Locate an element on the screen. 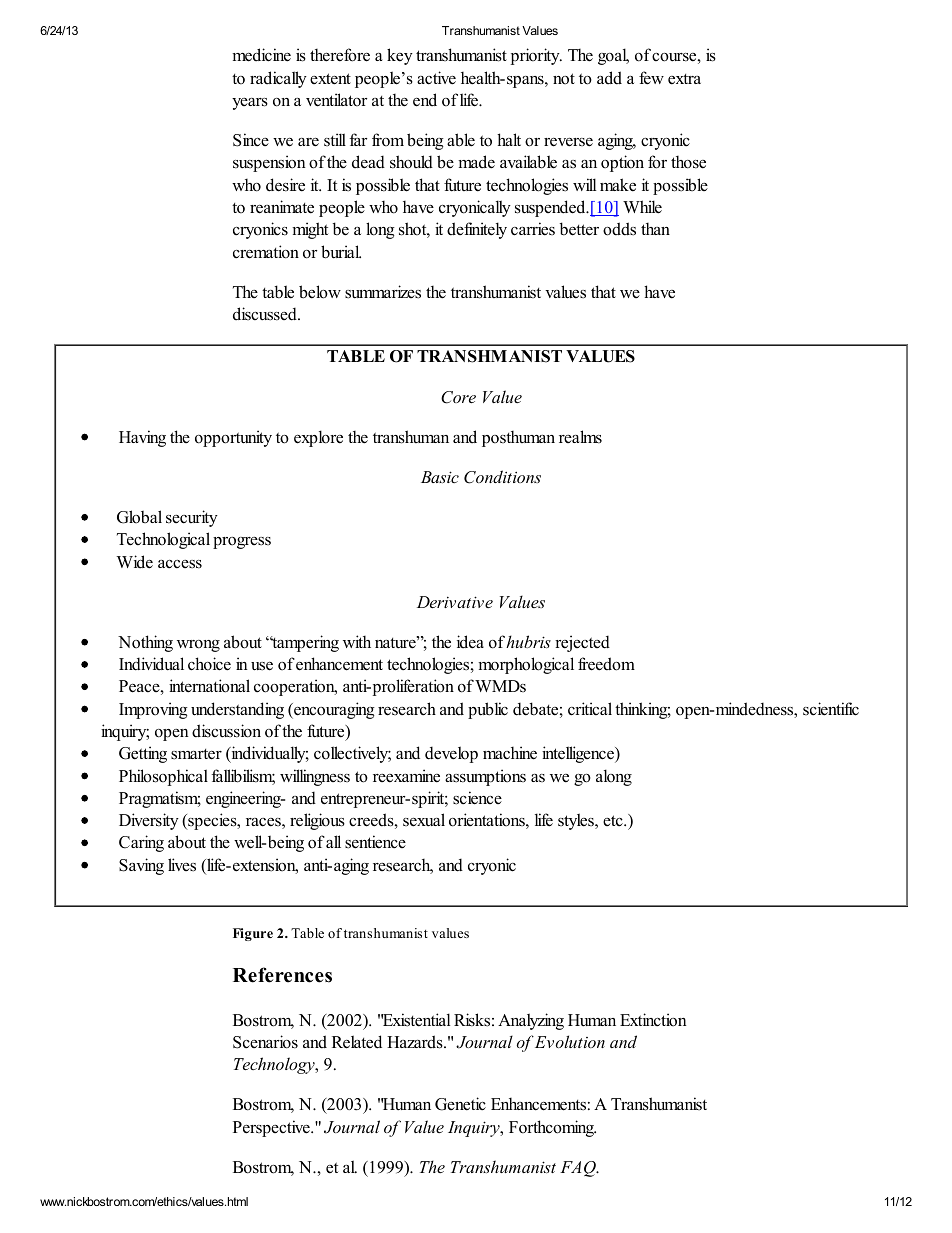 Image resolution: width=952 pixels, height=1233 pixels. extra is located at coordinates (684, 79).
